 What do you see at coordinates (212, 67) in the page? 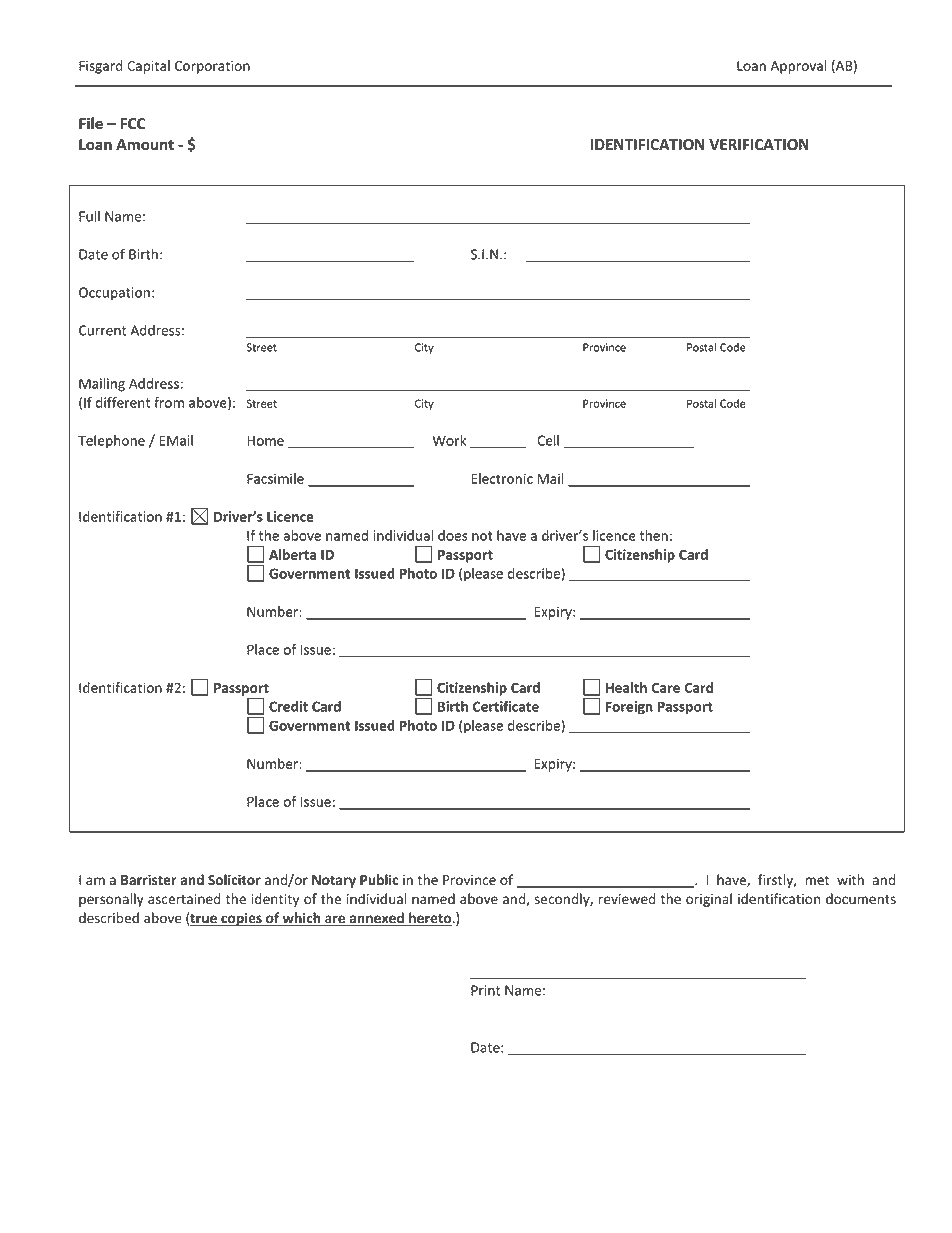
I see `Corporation` at bounding box center [212, 67].
